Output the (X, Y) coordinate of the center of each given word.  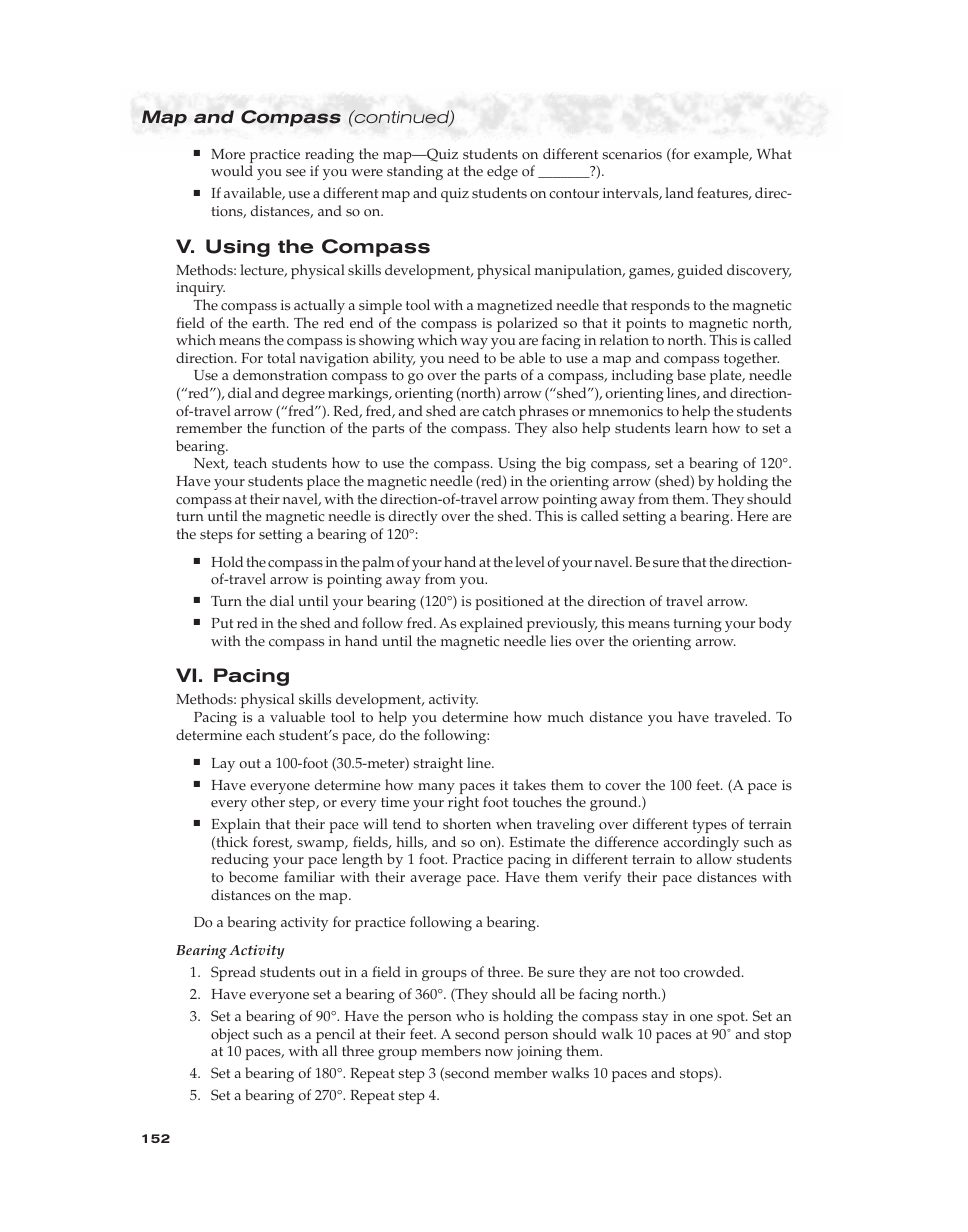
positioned (510, 602)
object (230, 1035)
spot (732, 1018)
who (470, 1016)
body (775, 624)
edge (502, 172)
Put (222, 623)
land (679, 192)
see (296, 173)
